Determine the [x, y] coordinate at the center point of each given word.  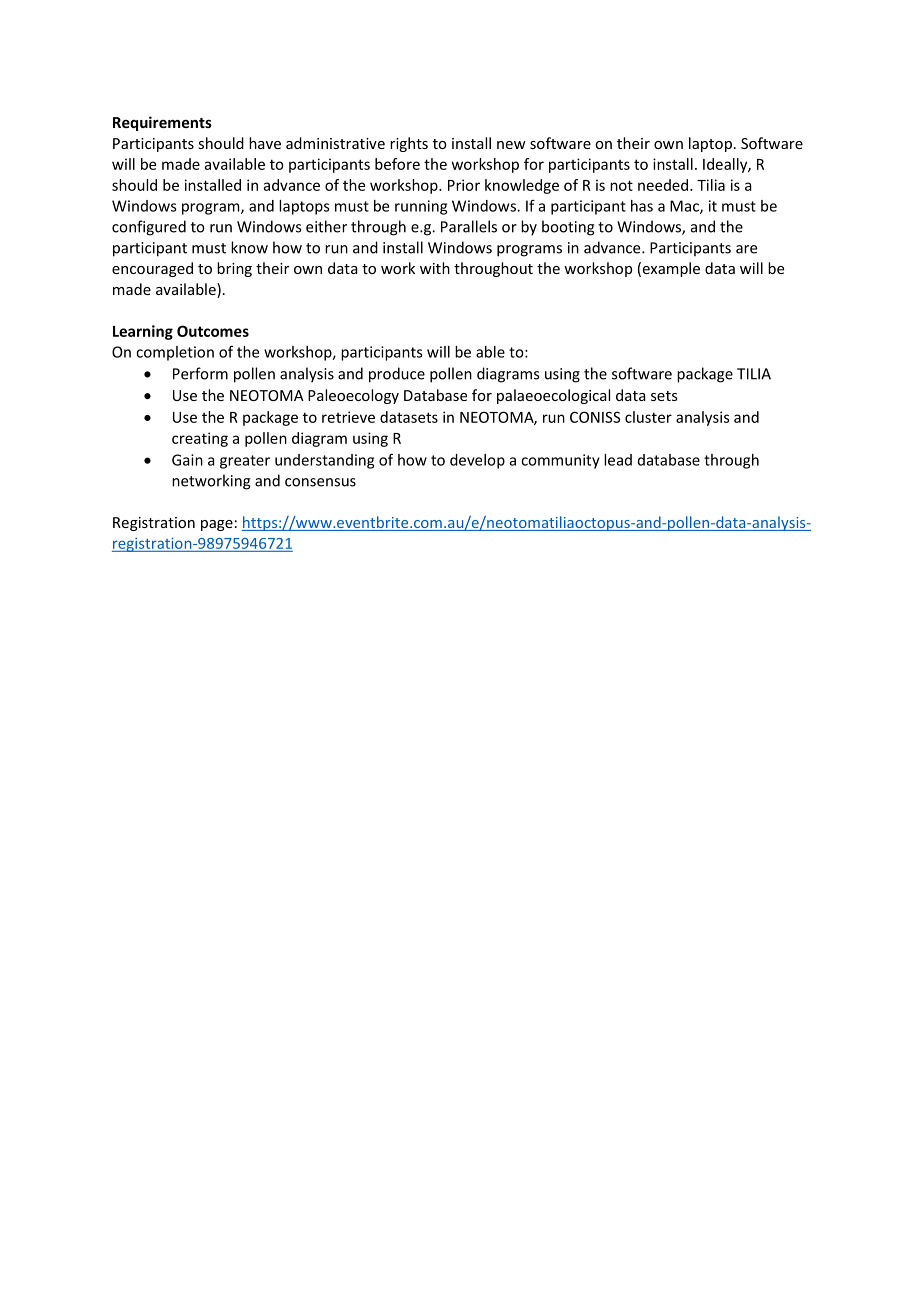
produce [397, 375]
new [511, 145]
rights [409, 144]
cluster [648, 417]
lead [618, 460]
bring [234, 269]
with [435, 268]
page [217, 525]
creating [200, 439]
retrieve [348, 417]
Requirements [162, 123]
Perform [200, 373]
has [642, 206]
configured [149, 228]
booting [568, 228]
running [421, 207]
